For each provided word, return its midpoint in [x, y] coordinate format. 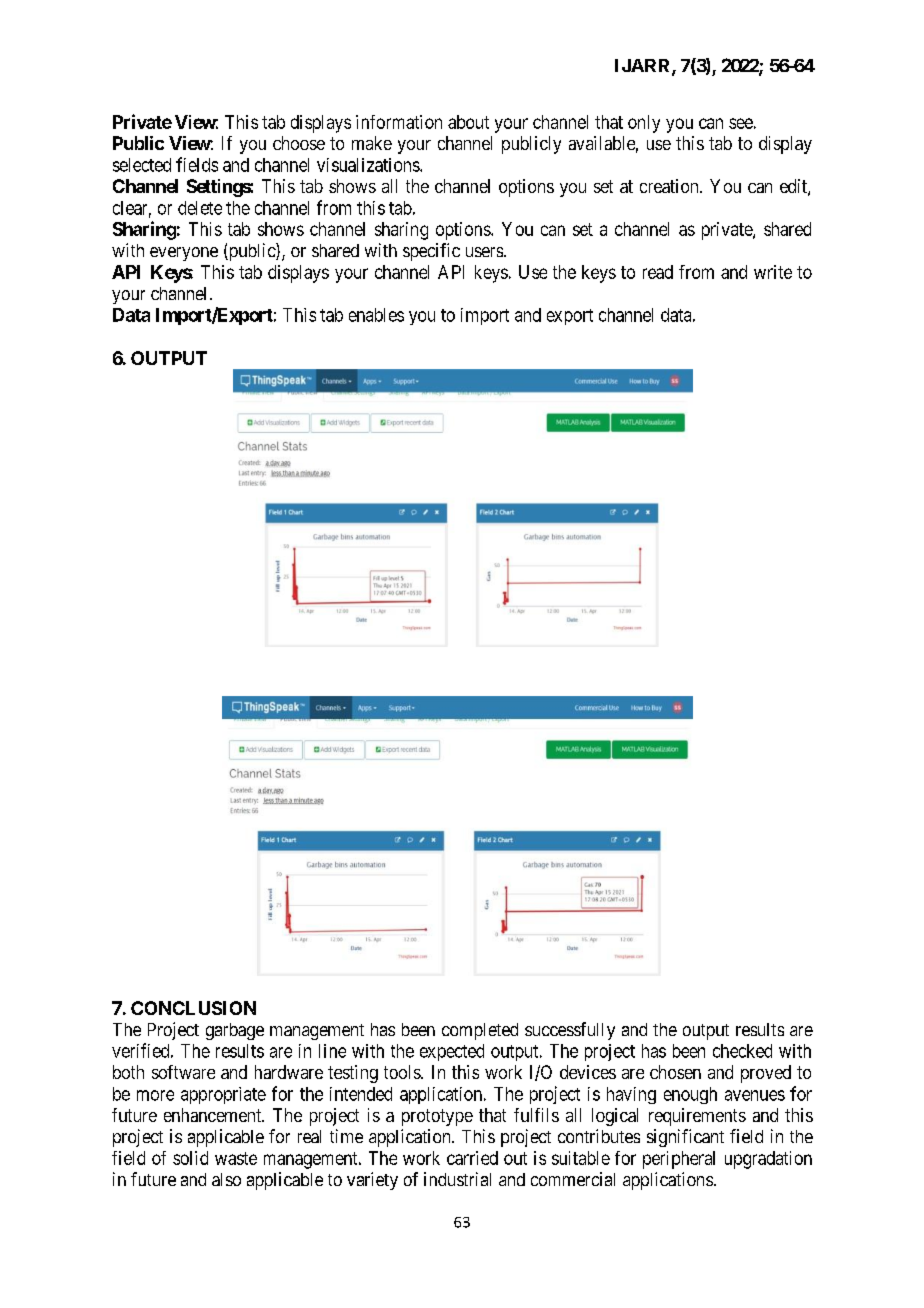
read [658, 272]
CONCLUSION [193, 1008]
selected [142, 165]
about [468, 122]
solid [190, 1158]
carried [472, 1158]
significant [685, 1138]
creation [670, 186]
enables [376, 315]
